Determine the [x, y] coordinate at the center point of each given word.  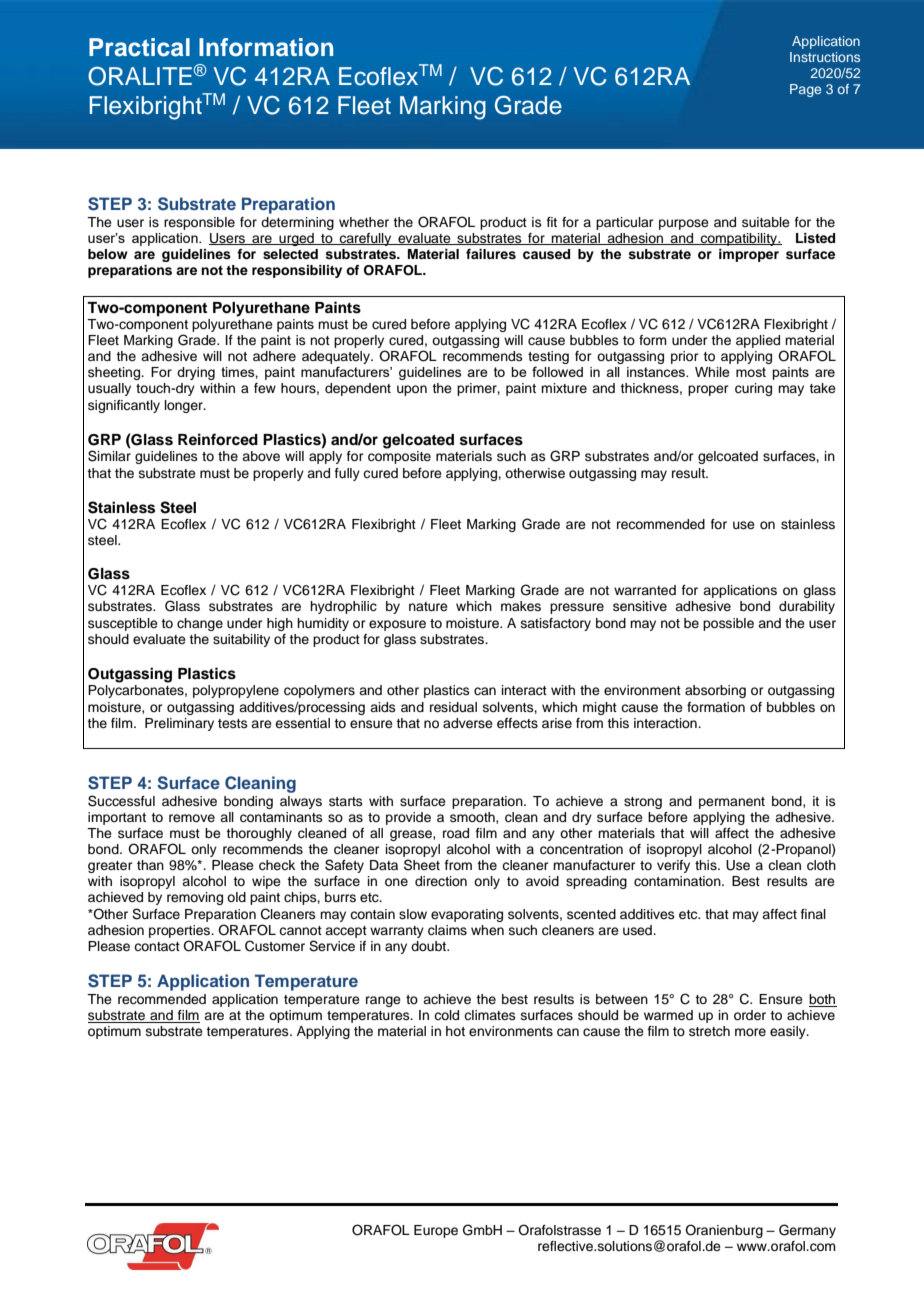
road [456, 833]
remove [192, 818]
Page [805, 90]
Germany [807, 1231]
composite [399, 457]
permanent [732, 803]
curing [753, 389]
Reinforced [218, 439]
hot [455, 1031]
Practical [139, 47]
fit [552, 222]
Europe [436, 1231]
